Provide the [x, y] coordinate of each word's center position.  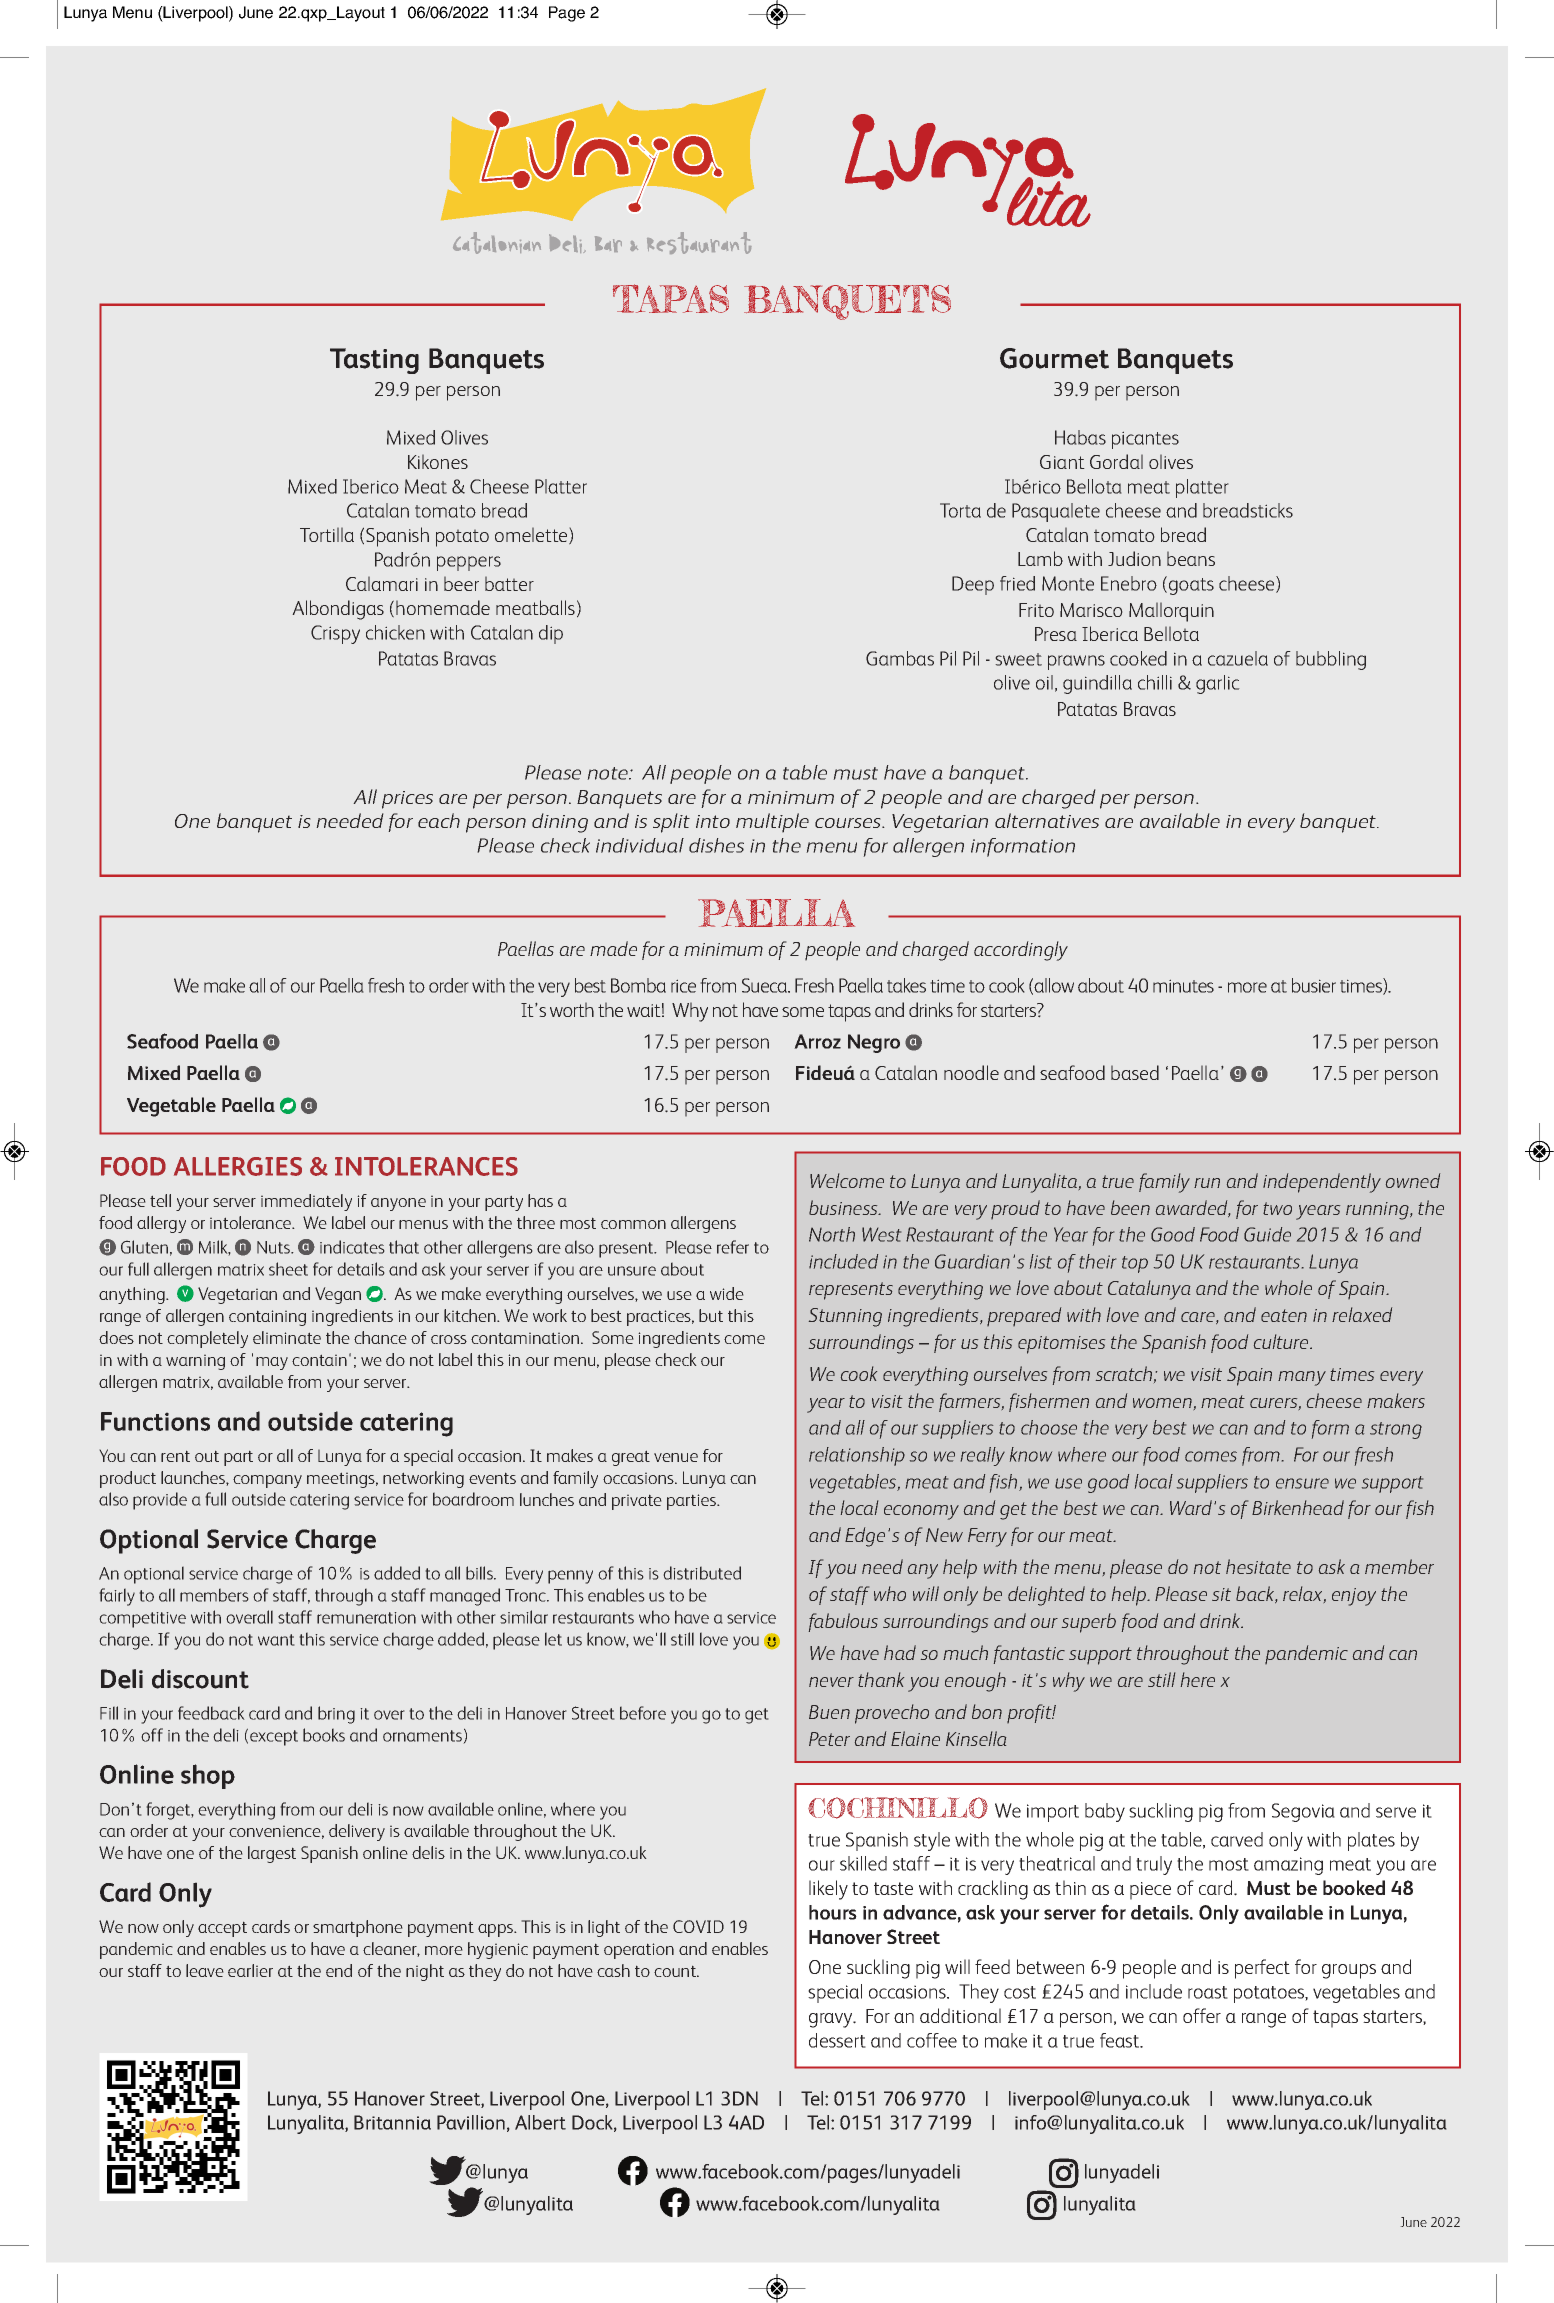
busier [1314, 985]
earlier [250, 1970]
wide [727, 1293]
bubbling [1331, 660]
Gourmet [1054, 358]
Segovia [1303, 1812]
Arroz [817, 1041]
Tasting [374, 361]
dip [551, 634]
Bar [608, 244]
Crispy [335, 634]
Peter [829, 1739]
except [274, 1738]
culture [1282, 1341]
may [272, 1363]
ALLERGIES [238, 1166]
